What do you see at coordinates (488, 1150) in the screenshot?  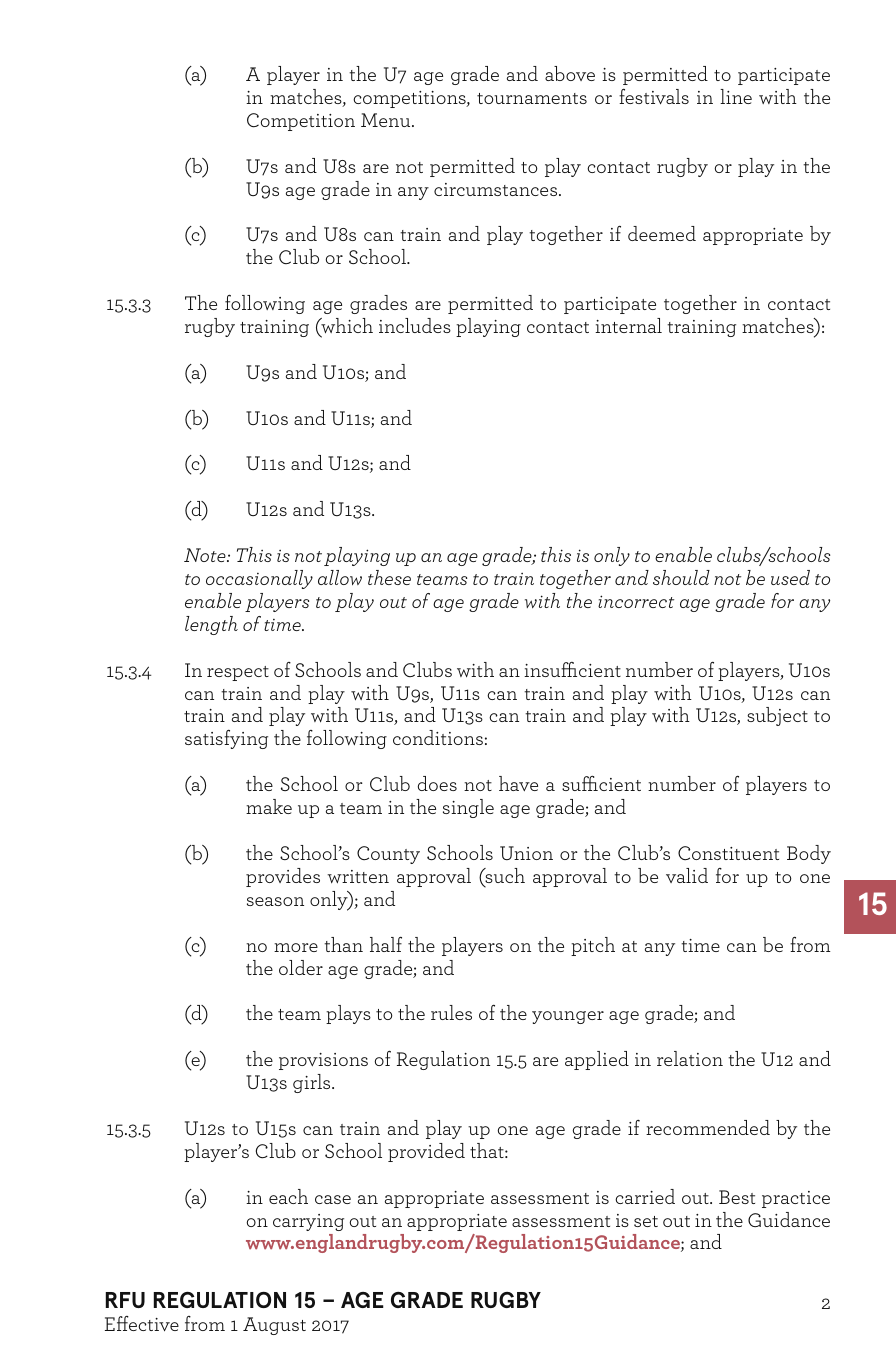 I see `that` at bounding box center [488, 1150].
